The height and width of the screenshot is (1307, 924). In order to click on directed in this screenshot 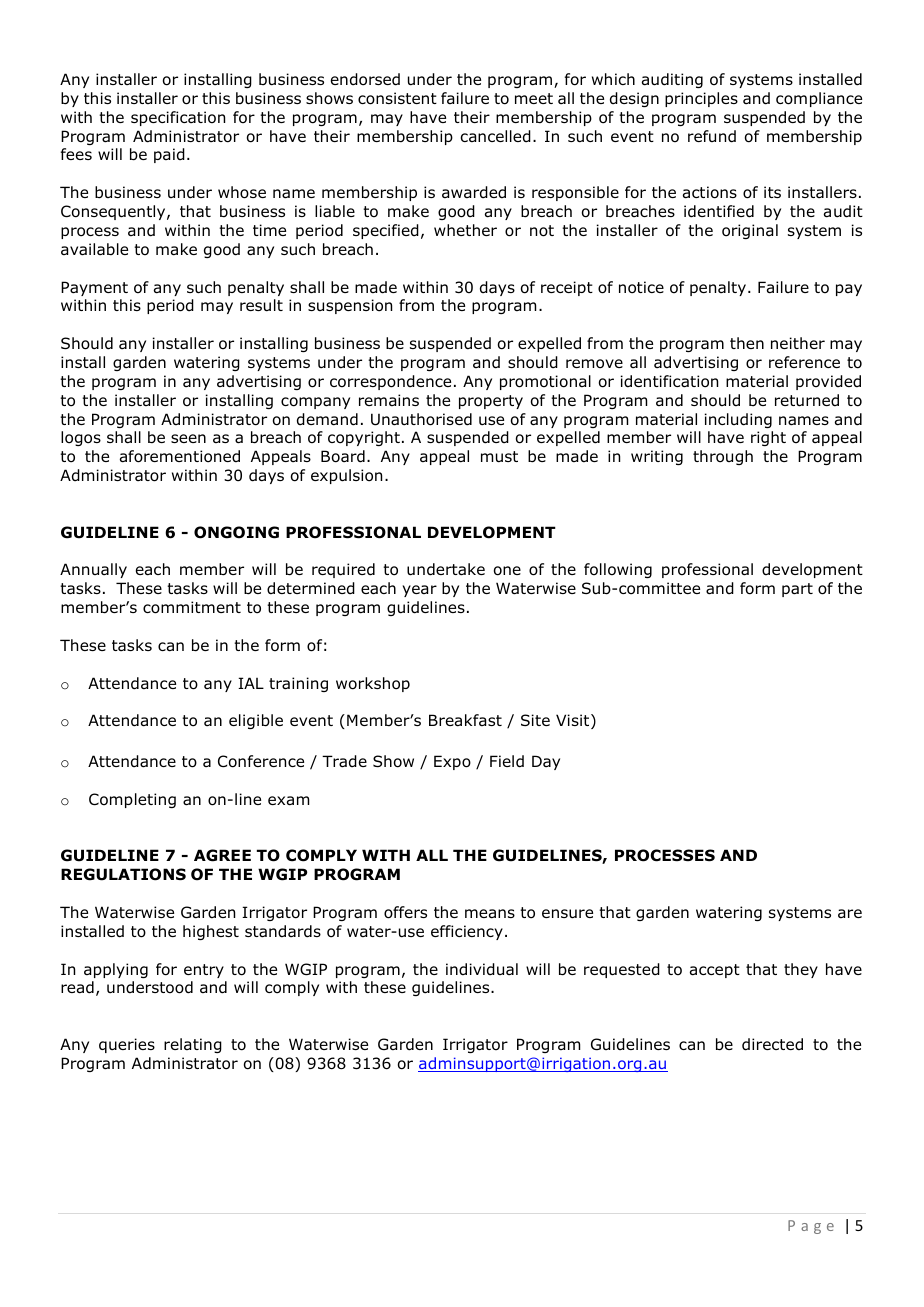, I will do `click(772, 1044)`.
